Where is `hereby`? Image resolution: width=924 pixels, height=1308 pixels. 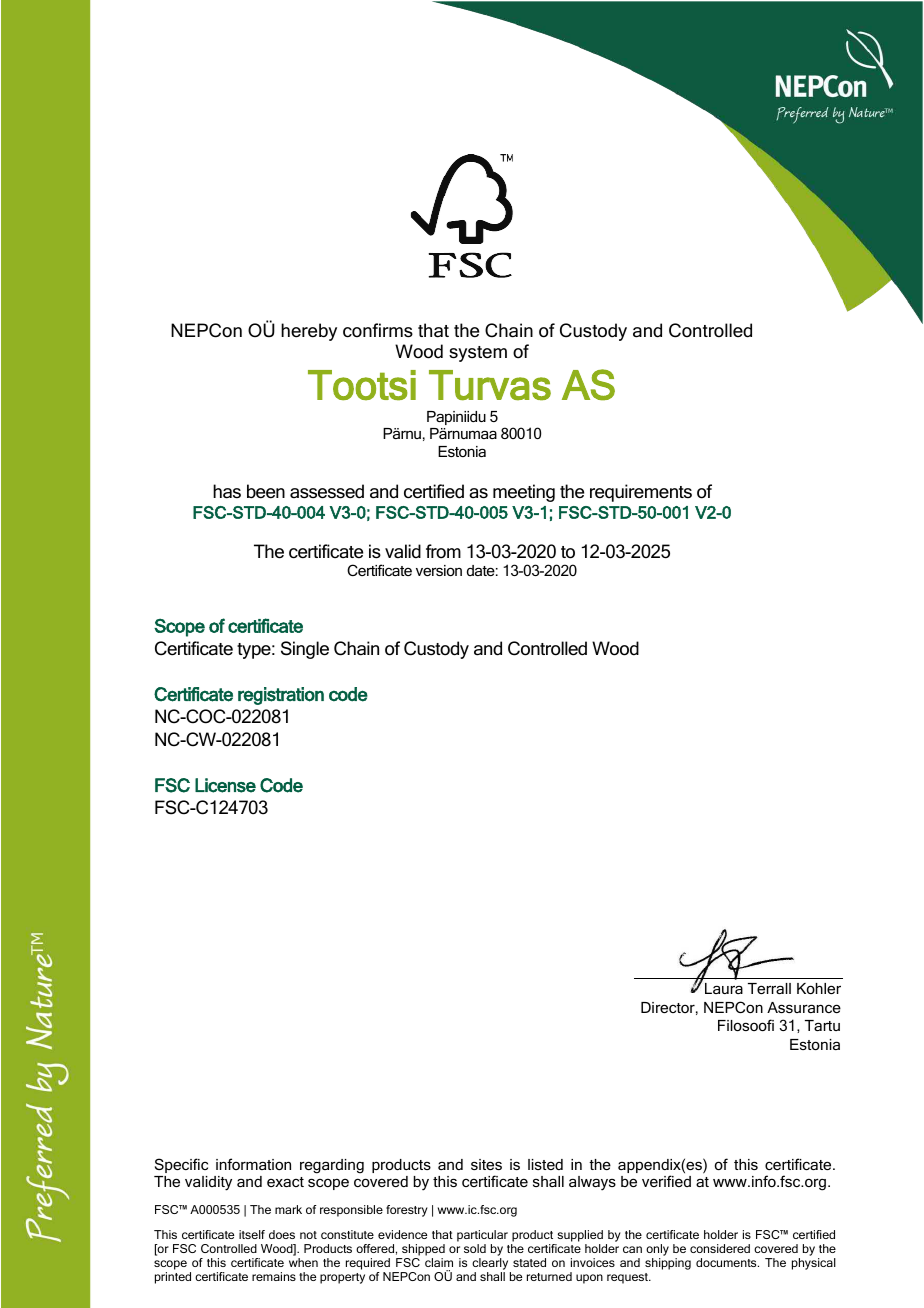
hereby is located at coordinates (309, 332).
